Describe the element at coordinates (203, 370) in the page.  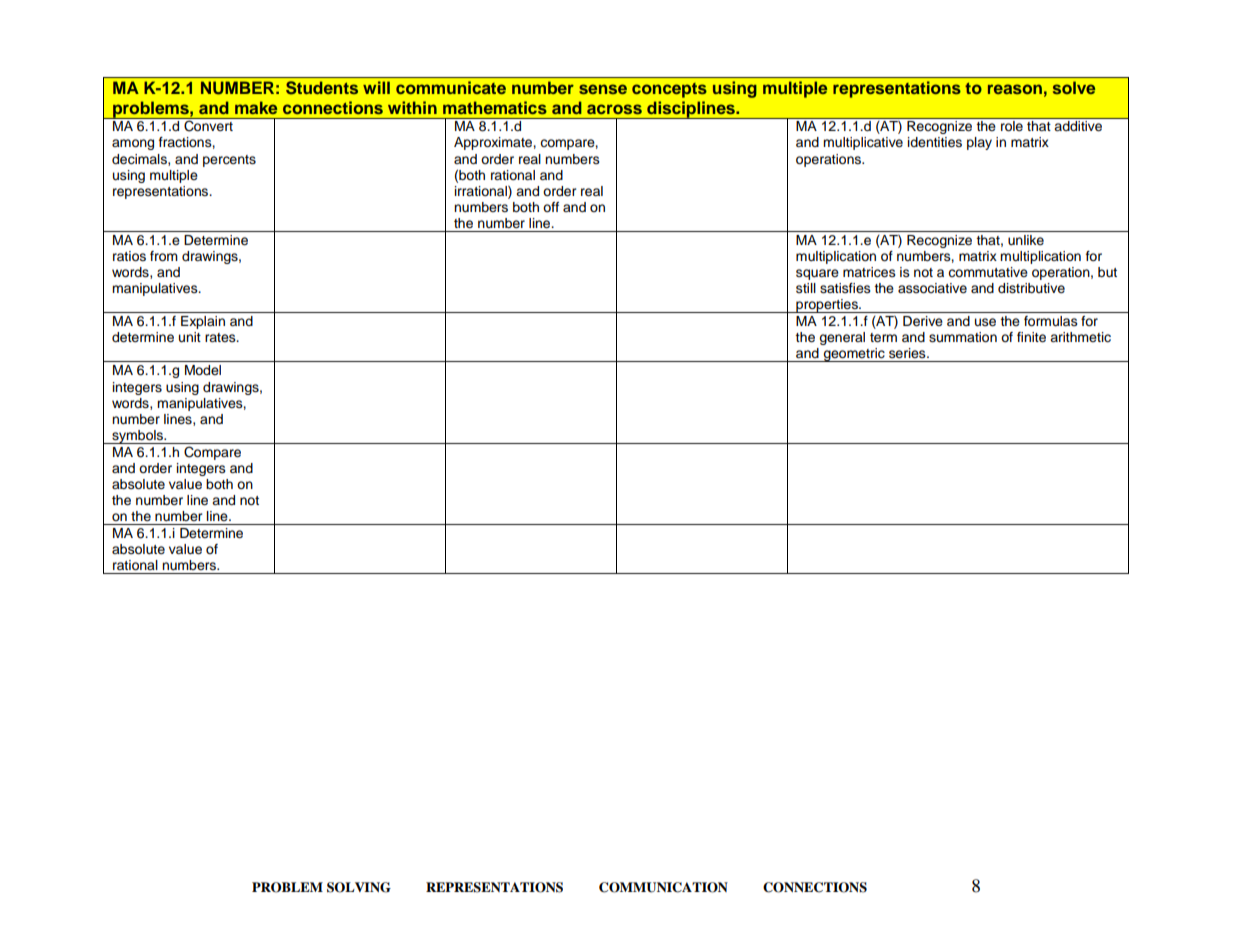
I see `Model` at that location.
